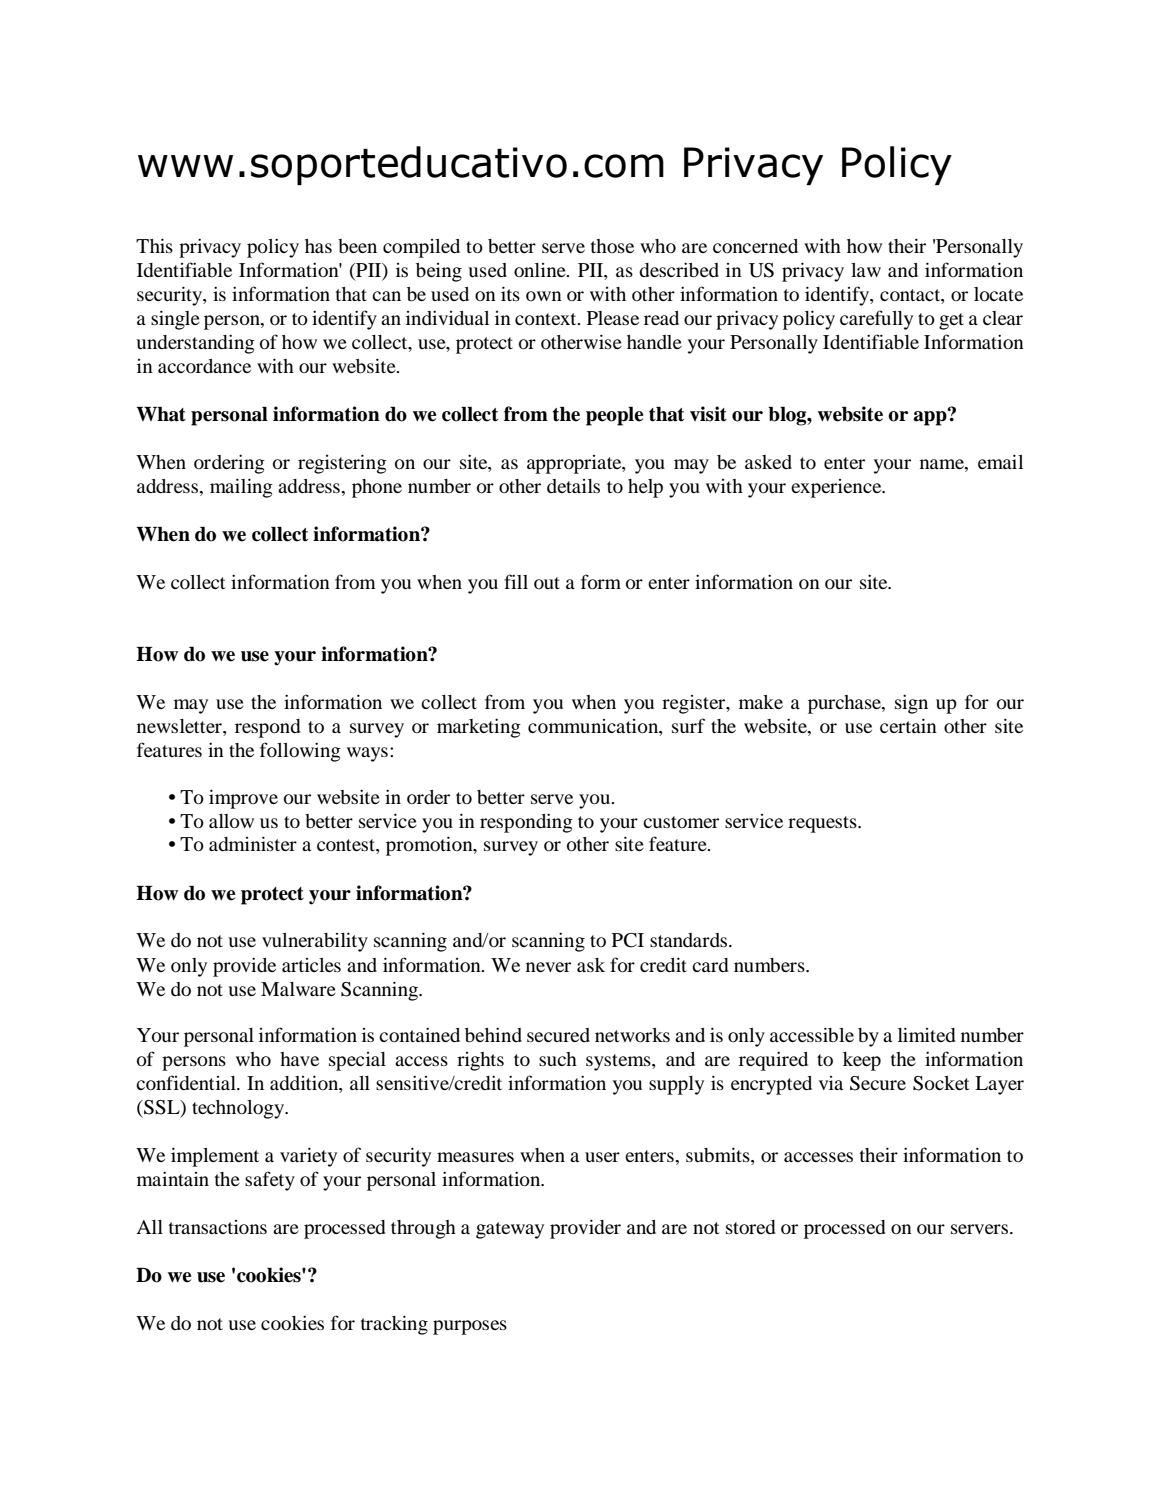  I want to click on such, so click(558, 1059).
